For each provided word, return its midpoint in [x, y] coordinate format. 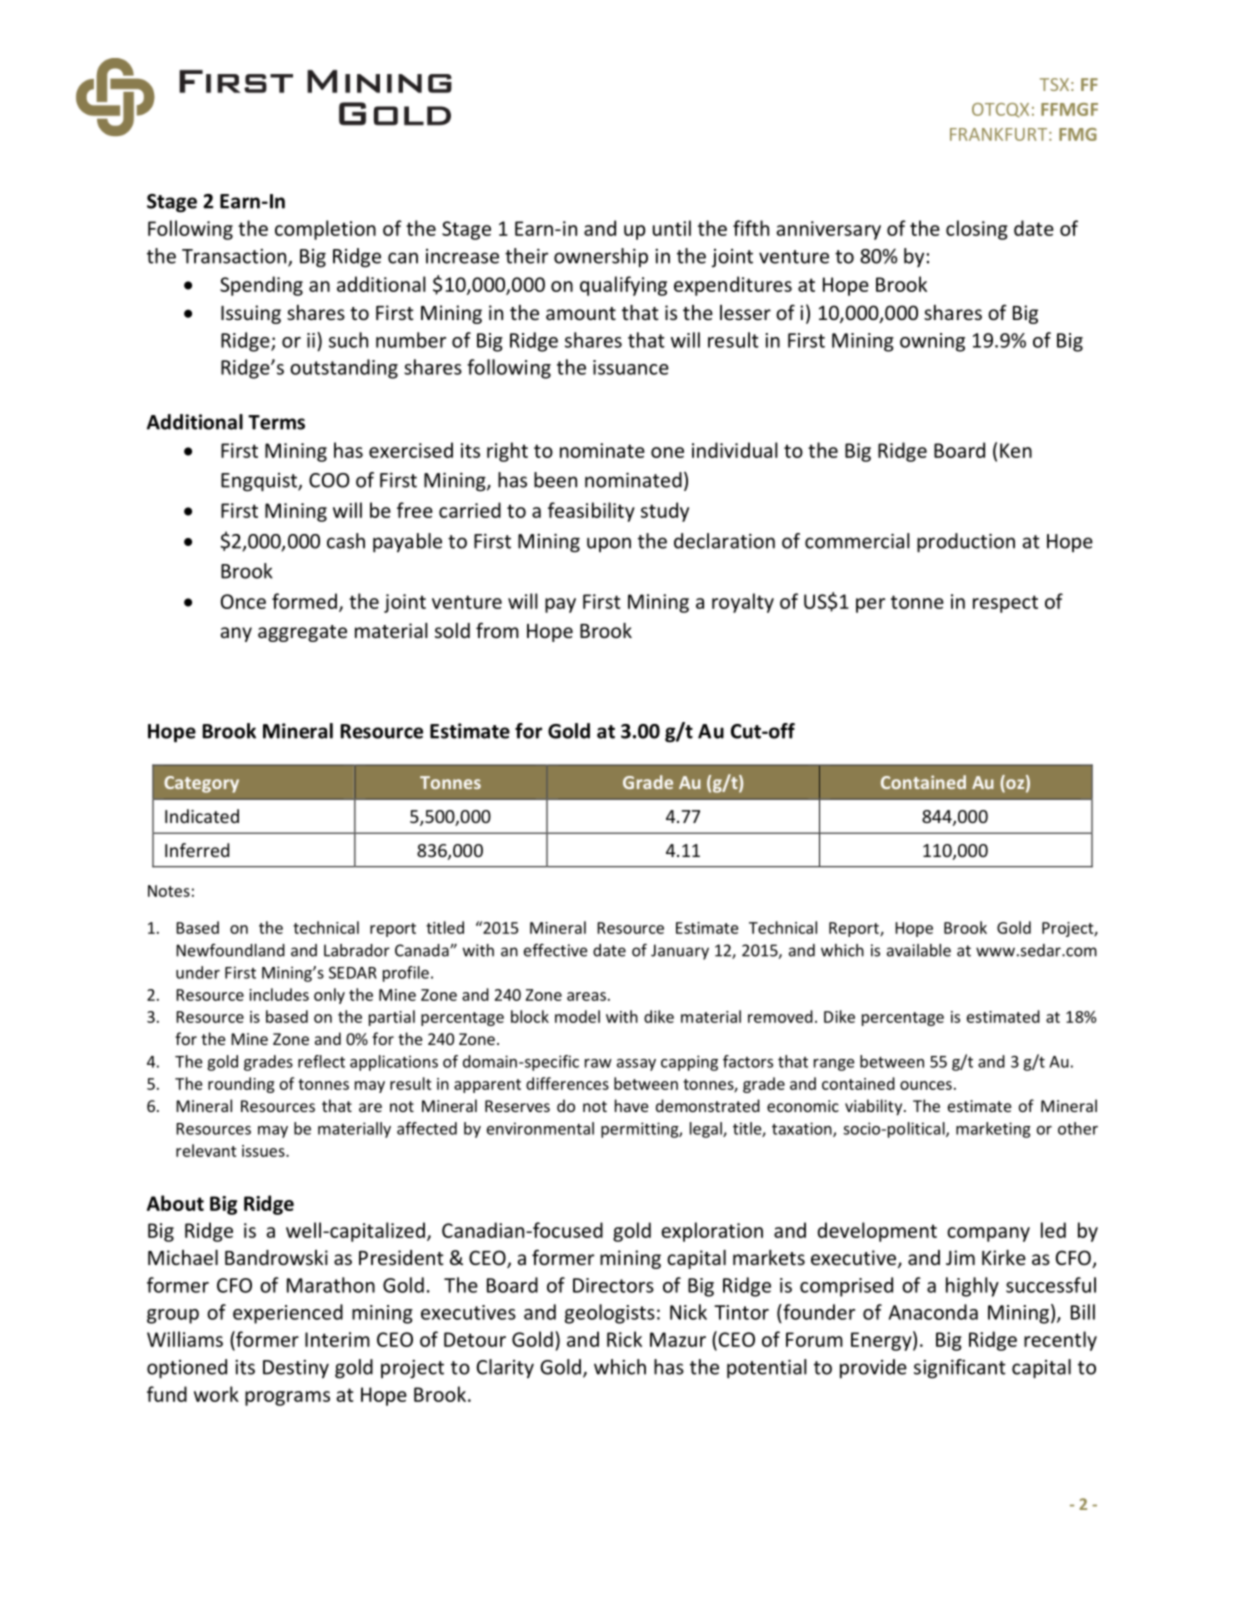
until [672, 228]
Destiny [296, 1369]
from [497, 630]
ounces [926, 1085]
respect [1005, 604]
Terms [276, 422]
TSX [1054, 84]
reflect [321, 1061]
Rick [624, 1339]
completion [325, 230]
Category [201, 784]
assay [636, 1065]
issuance [631, 367]
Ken [1016, 450]
